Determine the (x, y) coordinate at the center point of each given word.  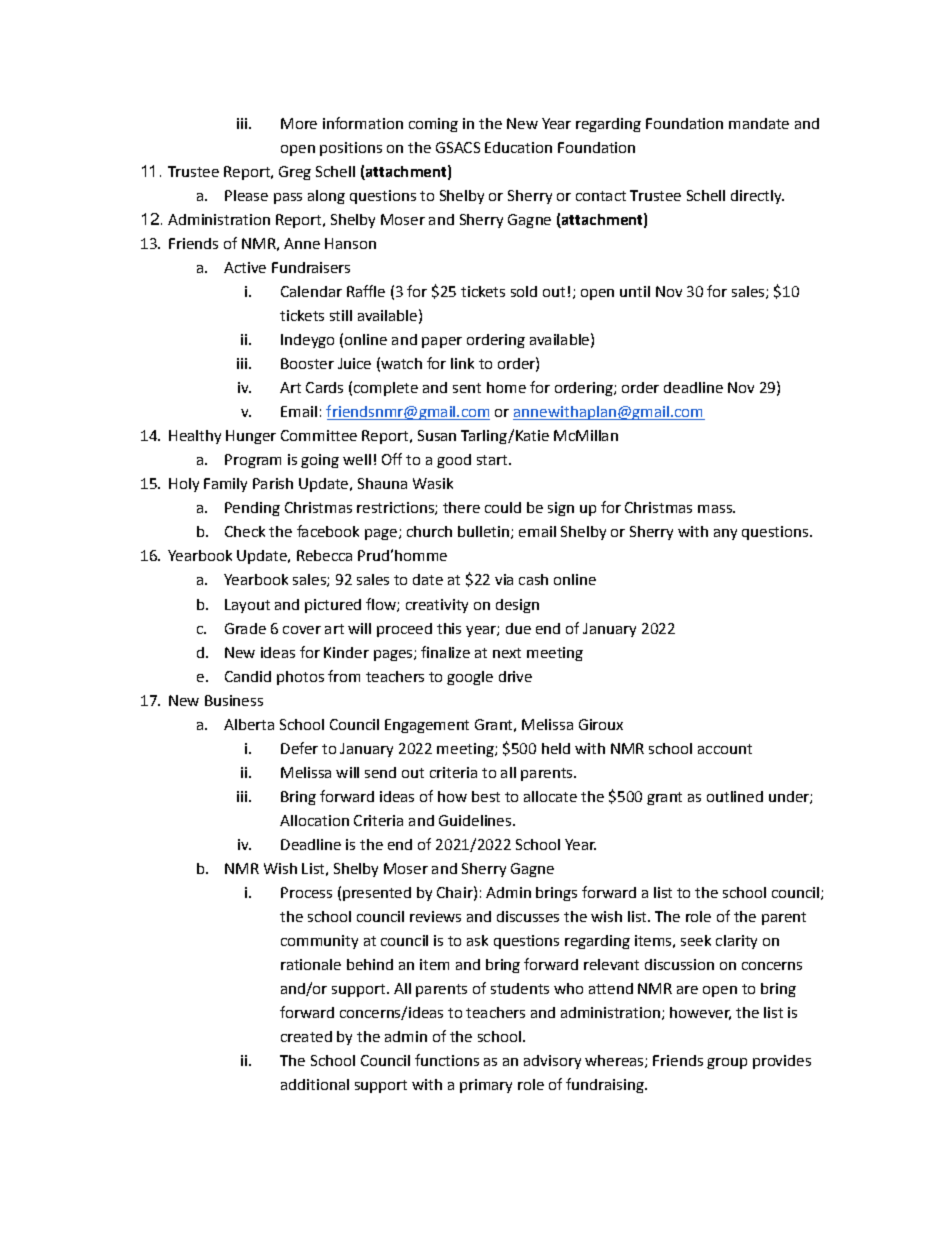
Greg (295, 173)
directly (757, 197)
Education (518, 147)
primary (486, 1086)
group (727, 1063)
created (306, 1036)
